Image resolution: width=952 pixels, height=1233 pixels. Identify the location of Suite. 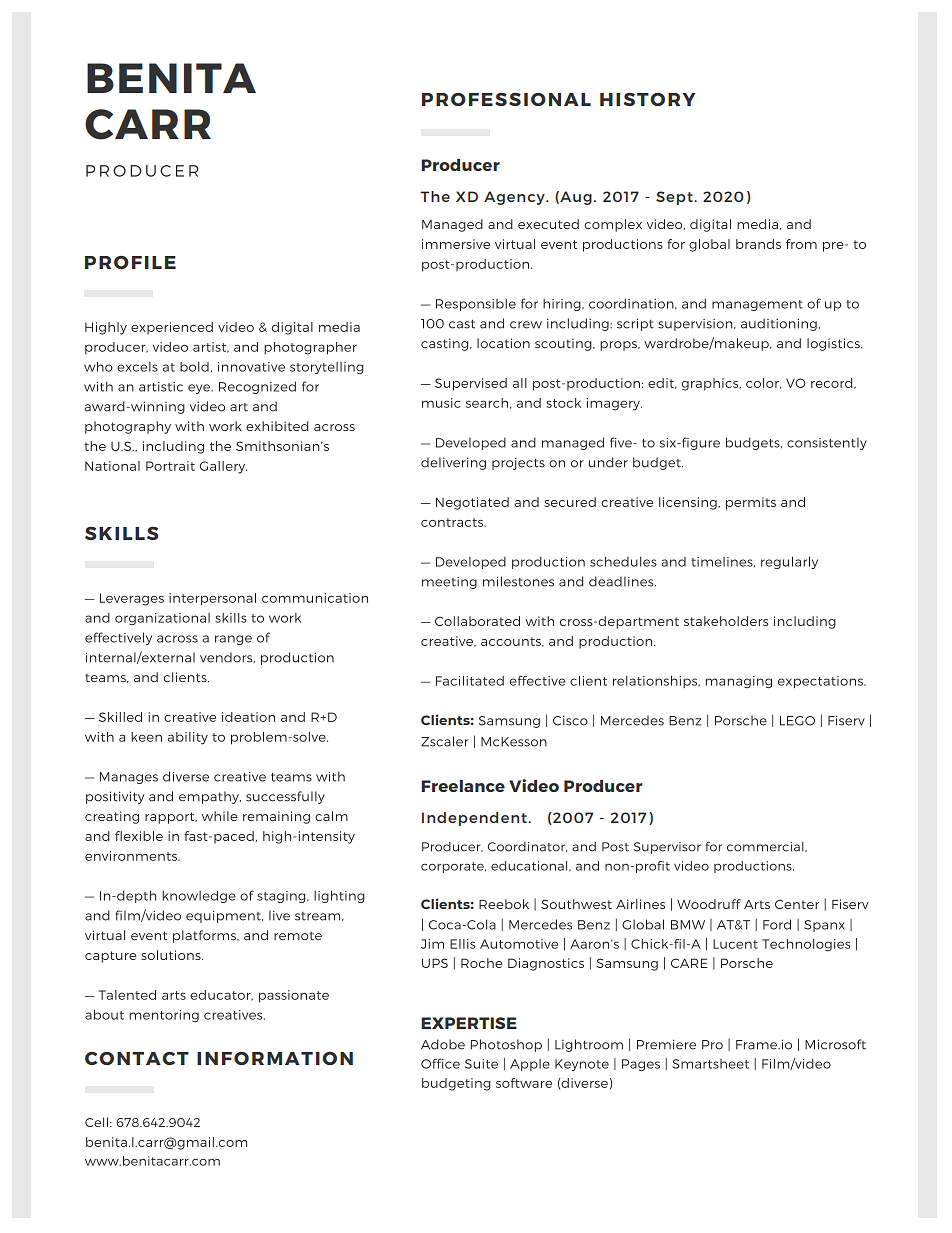
(481, 1064).
